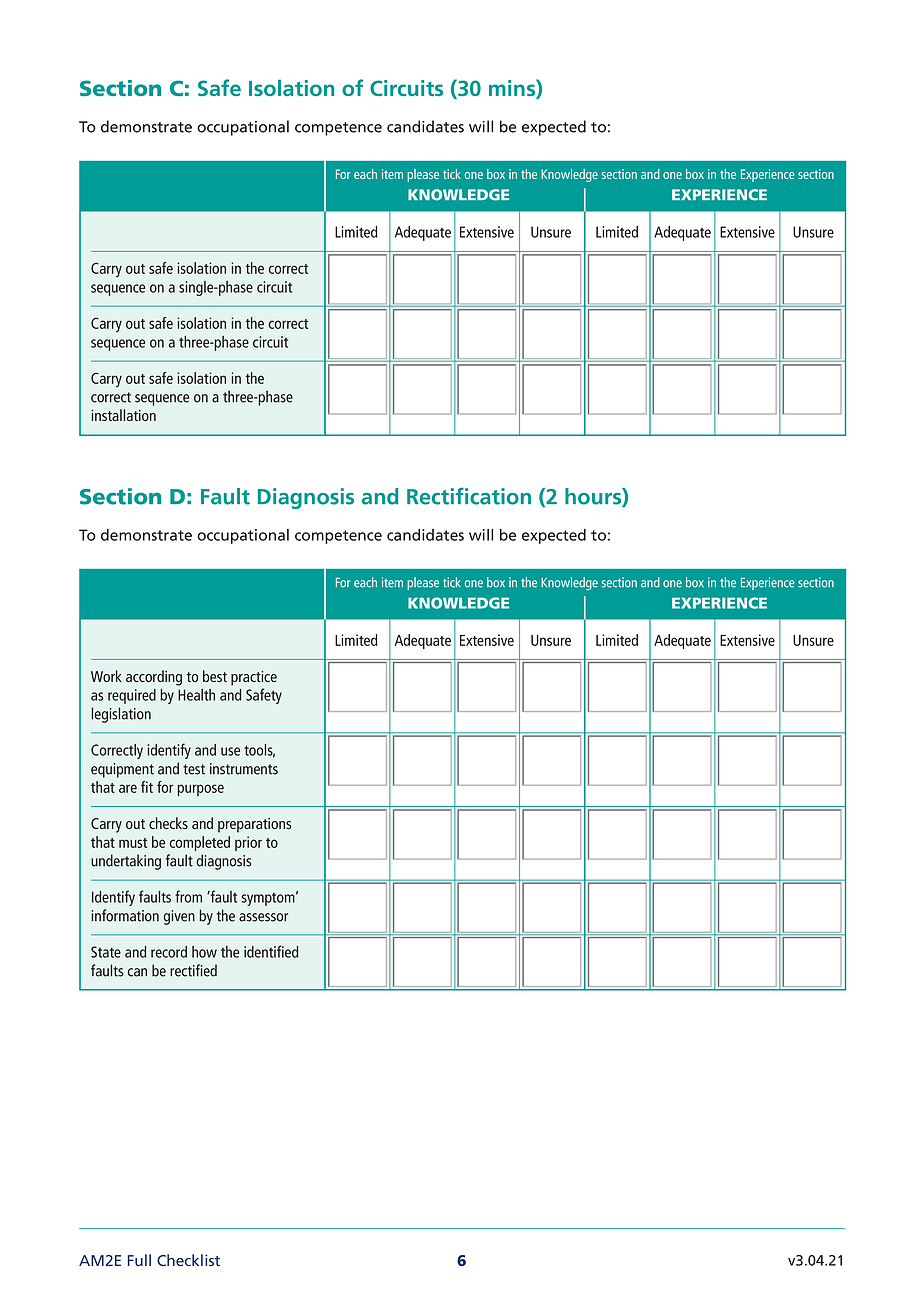  Describe the element at coordinates (188, 1260) in the page. I see `Checklist` at that location.
